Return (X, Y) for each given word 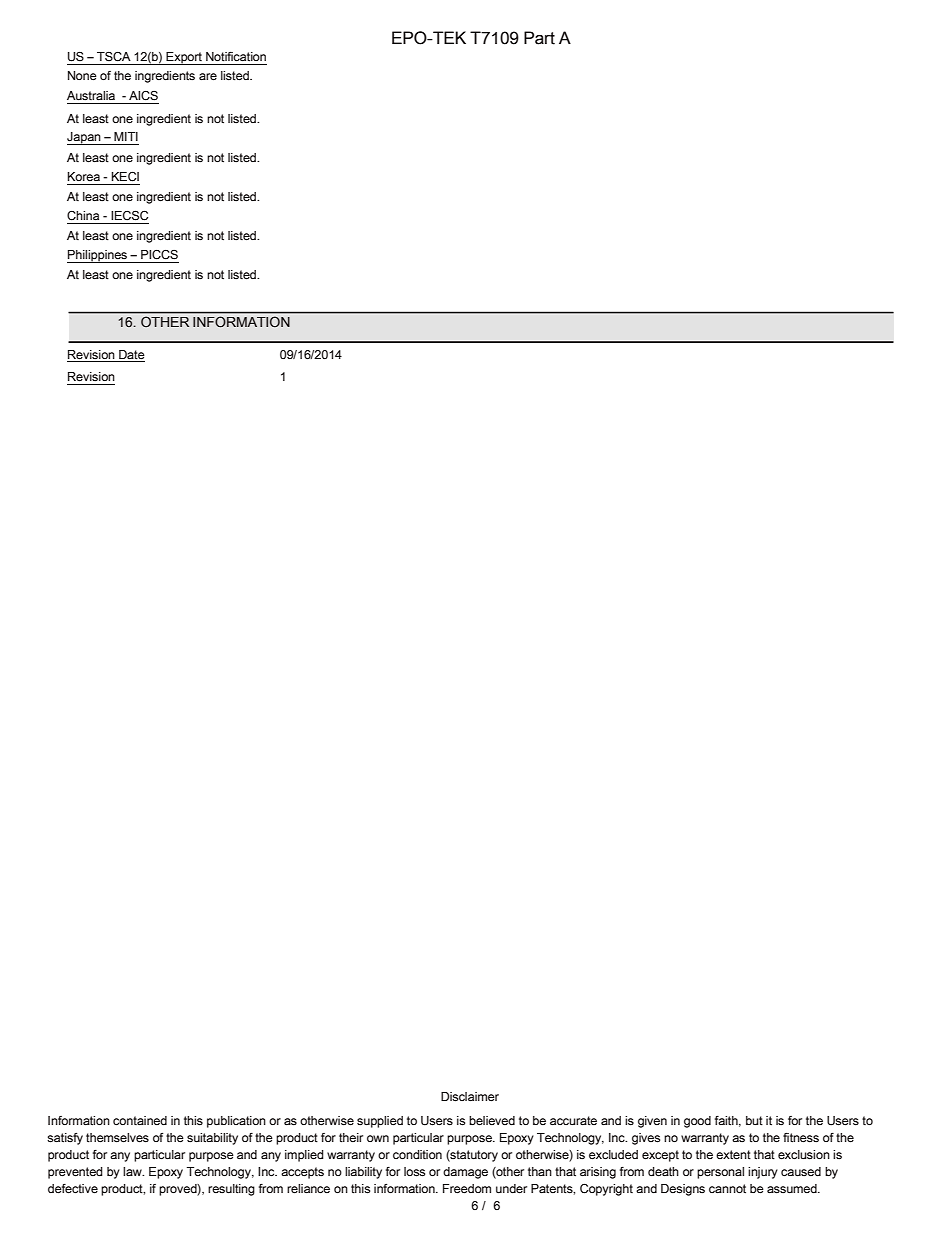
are (208, 77)
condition (417, 1154)
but (754, 1121)
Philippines (98, 256)
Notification (236, 57)
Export (184, 58)
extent (733, 1155)
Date (132, 355)
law (133, 1171)
